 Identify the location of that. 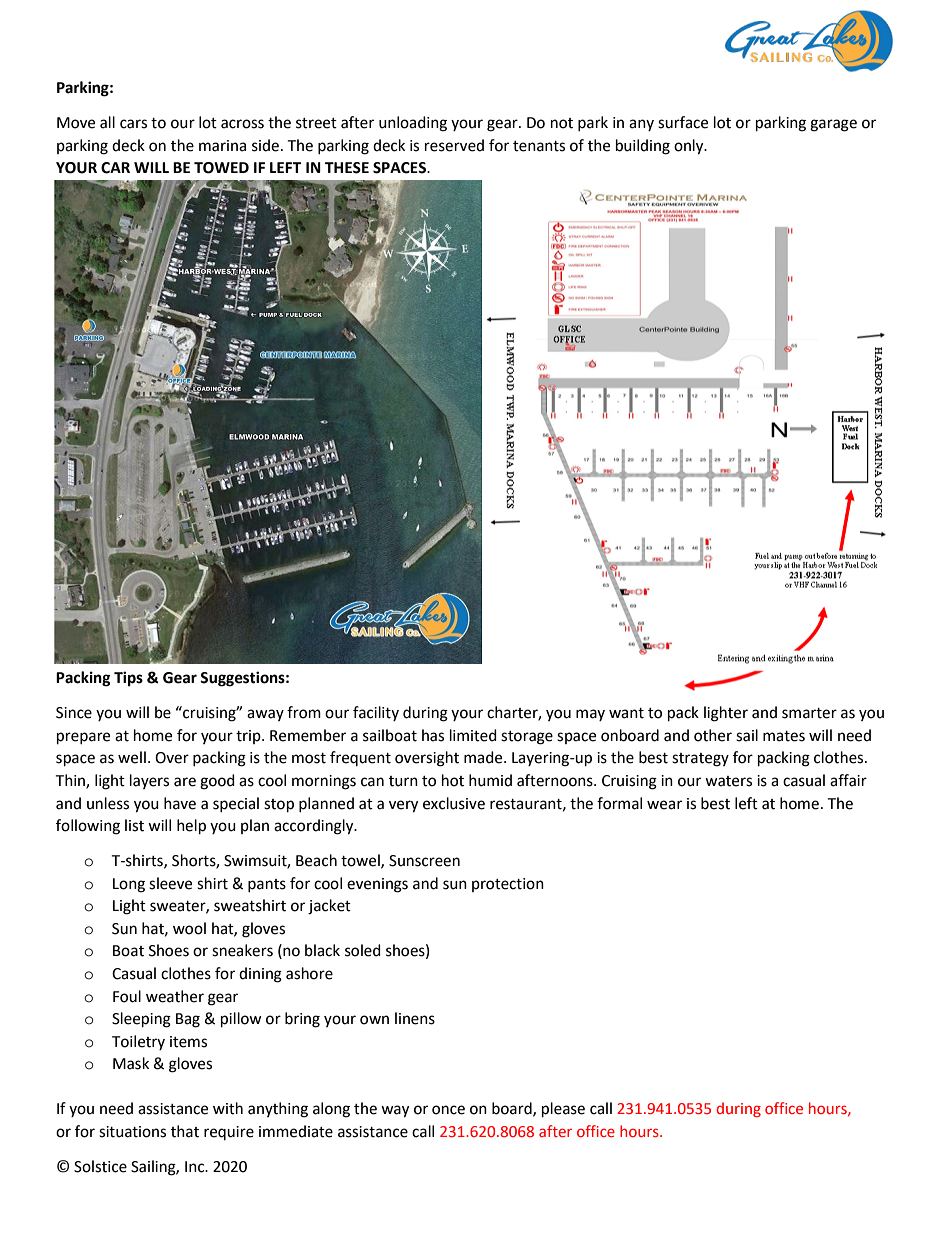
(185, 1131).
